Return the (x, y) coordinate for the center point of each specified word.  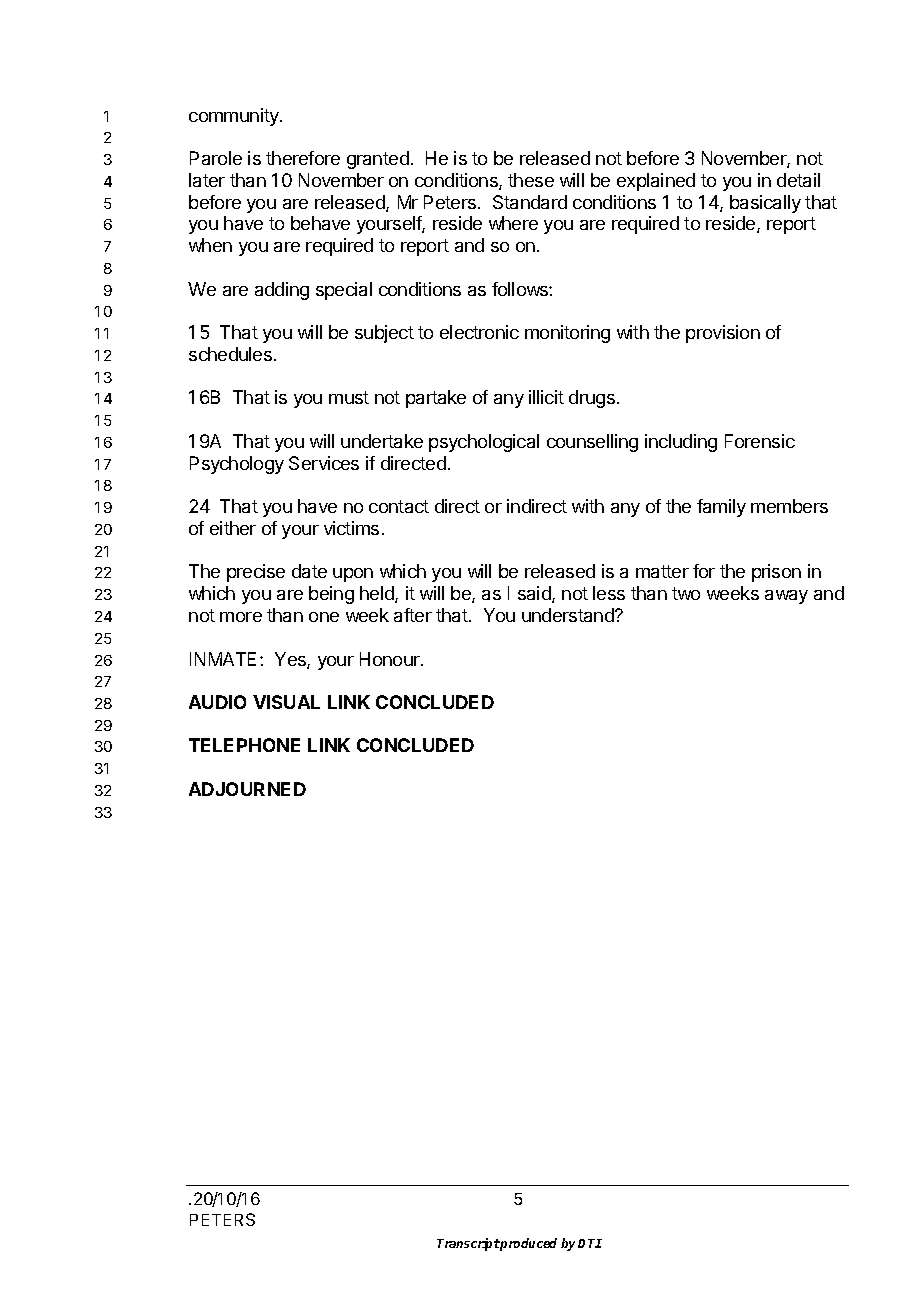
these (531, 180)
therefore (303, 158)
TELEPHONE (244, 745)
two (686, 593)
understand (569, 615)
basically (765, 204)
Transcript (468, 1244)
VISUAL (286, 702)
